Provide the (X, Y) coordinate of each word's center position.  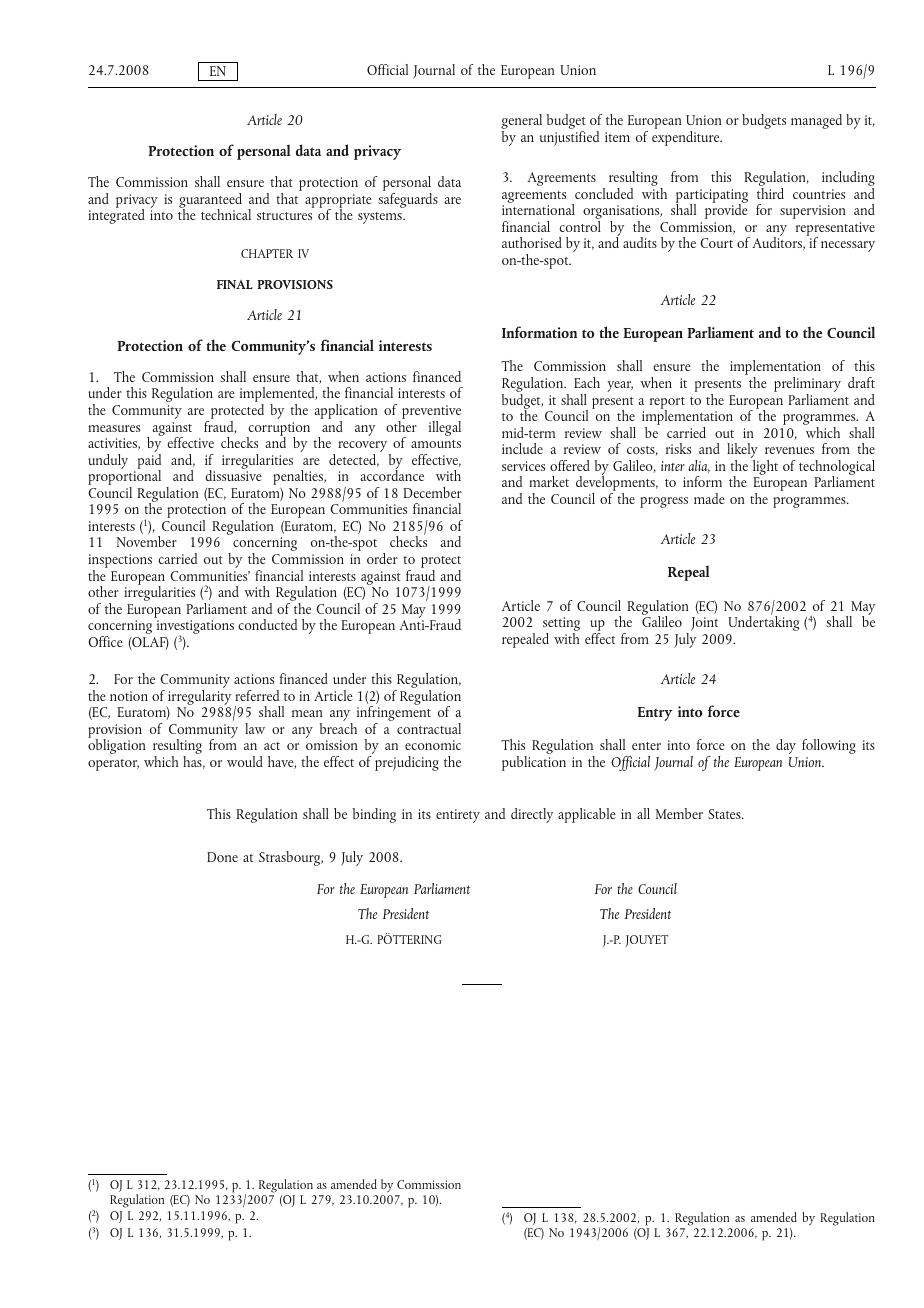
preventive (430, 413)
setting (561, 625)
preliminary (807, 386)
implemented (278, 396)
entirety (458, 816)
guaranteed (210, 202)
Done (222, 857)
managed (816, 121)
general (521, 123)
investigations (195, 628)
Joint (704, 624)
